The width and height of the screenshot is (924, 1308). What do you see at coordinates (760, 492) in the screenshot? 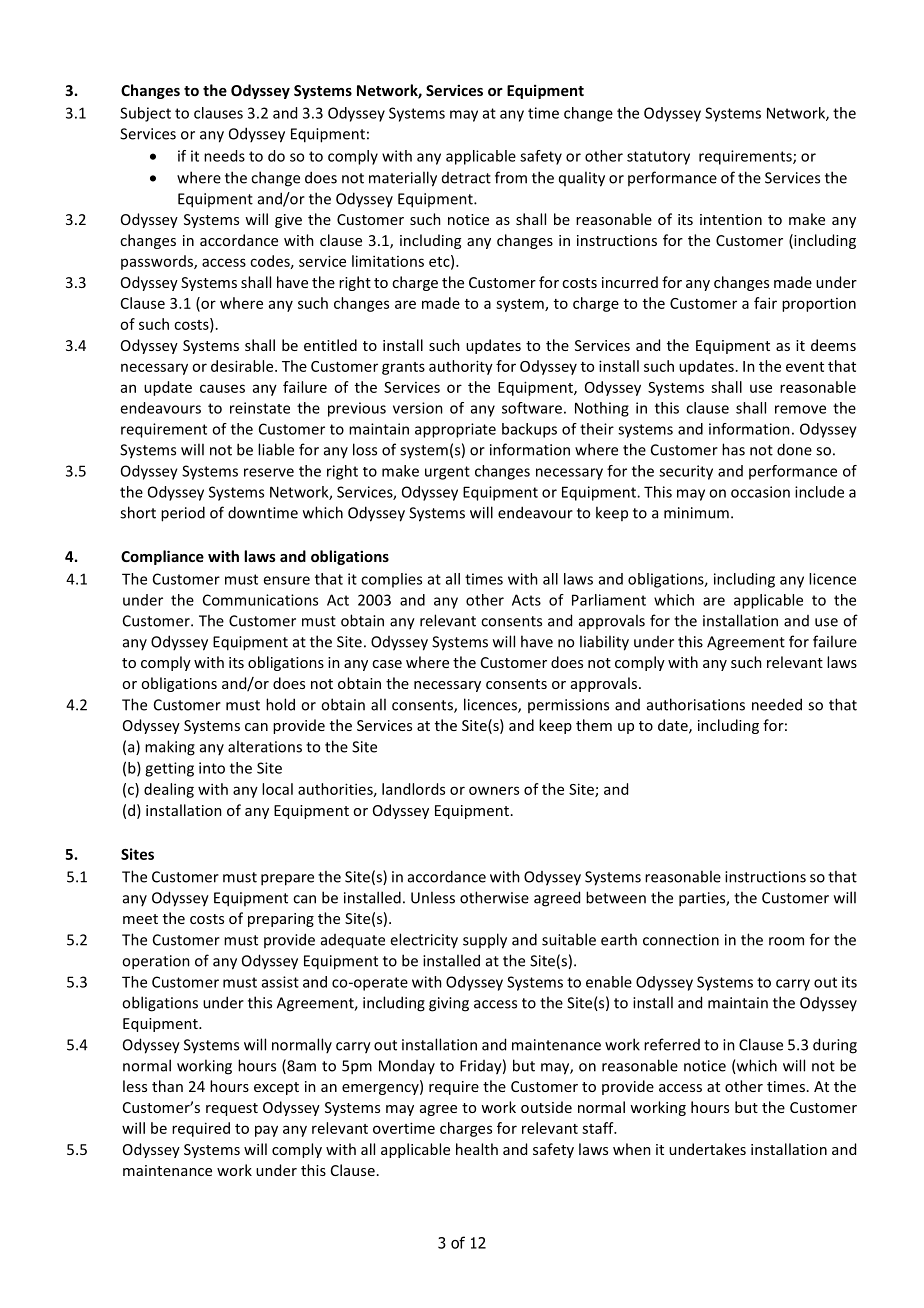
I see `occasion` at bounding box center [760, 492].
